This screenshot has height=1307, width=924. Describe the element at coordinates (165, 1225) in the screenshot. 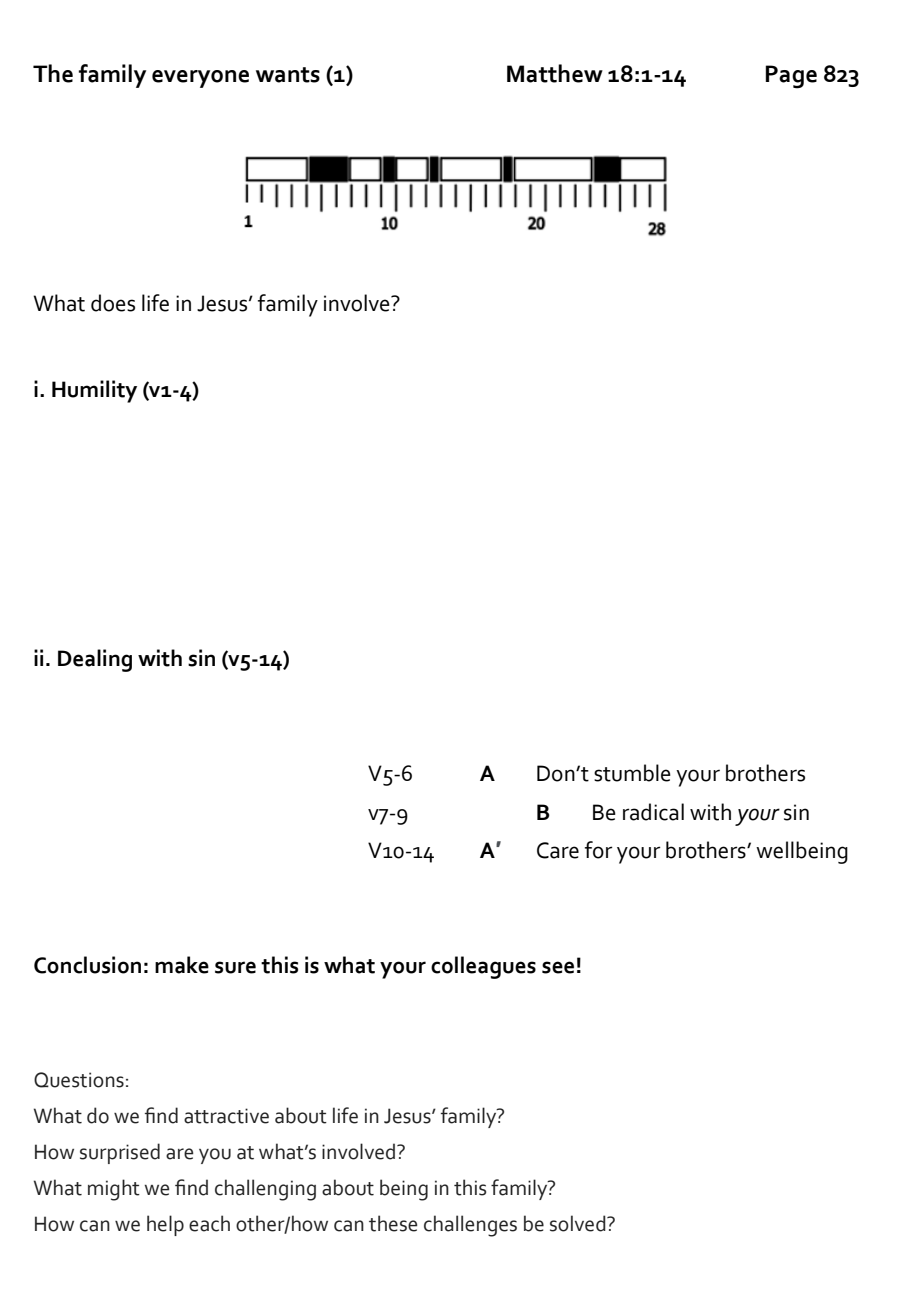

I see `help` at that location.
